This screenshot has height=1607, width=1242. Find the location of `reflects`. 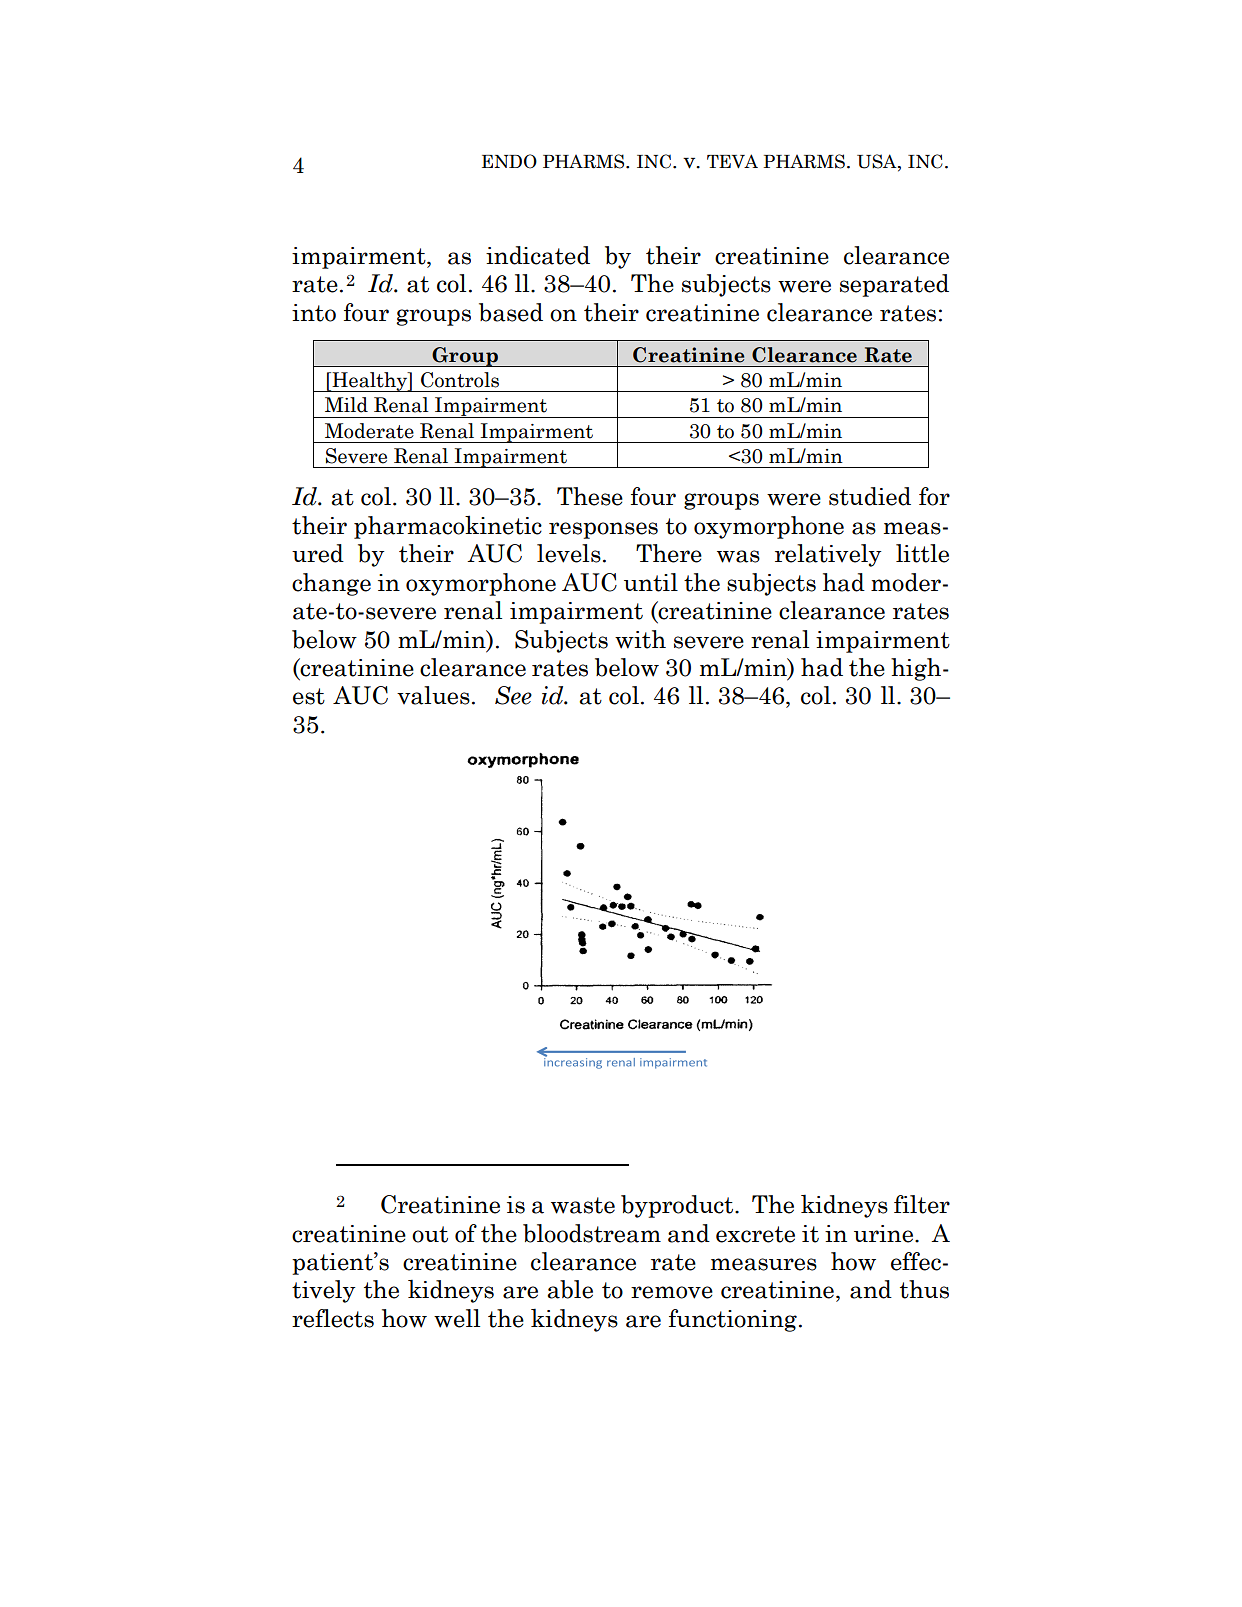

reflects is located at coordinates (333, 1318).
